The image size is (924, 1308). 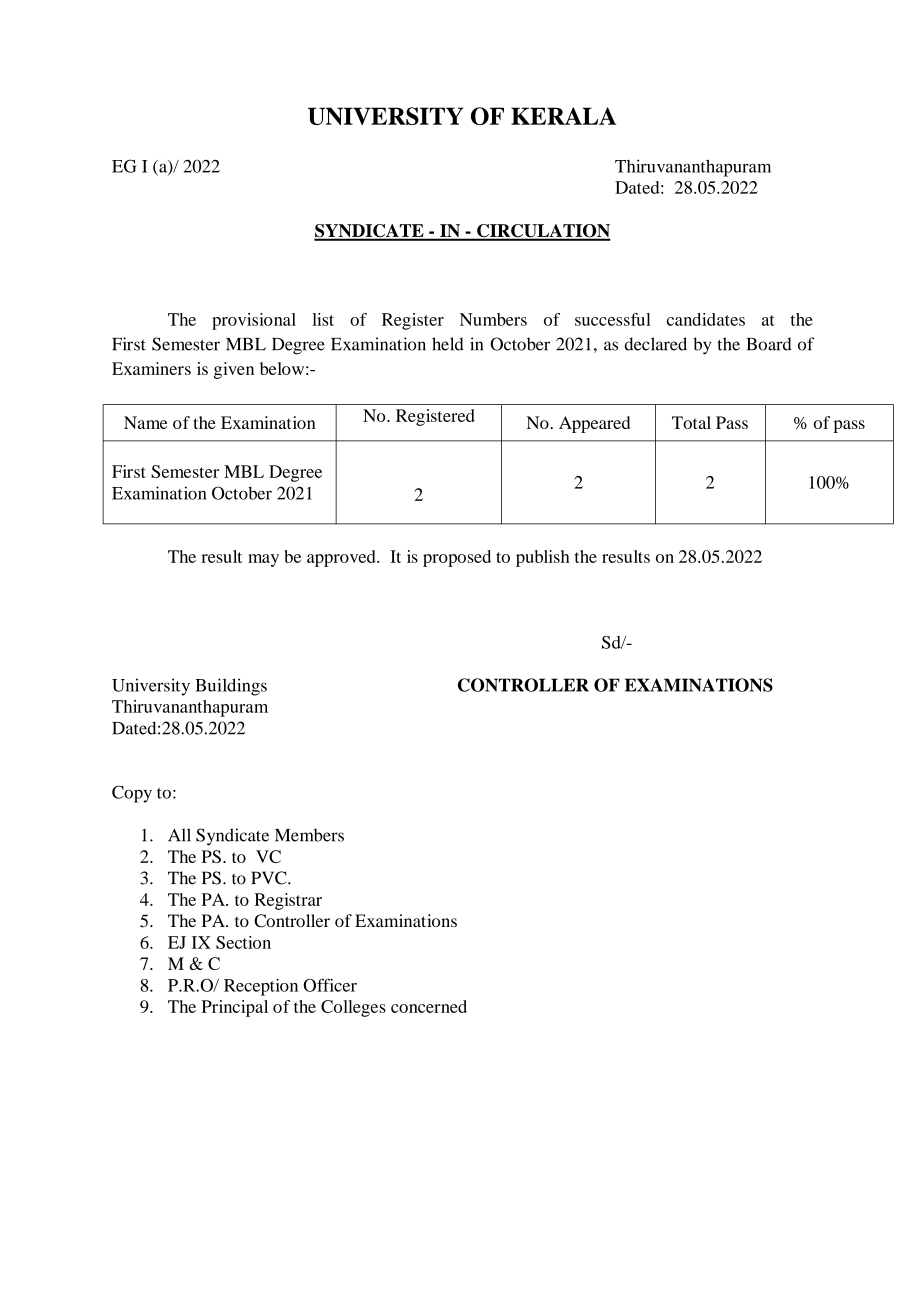 What do you see at coordinates (254, 321) in the document?
I see `provisional` at bounding box center [254, 321].
